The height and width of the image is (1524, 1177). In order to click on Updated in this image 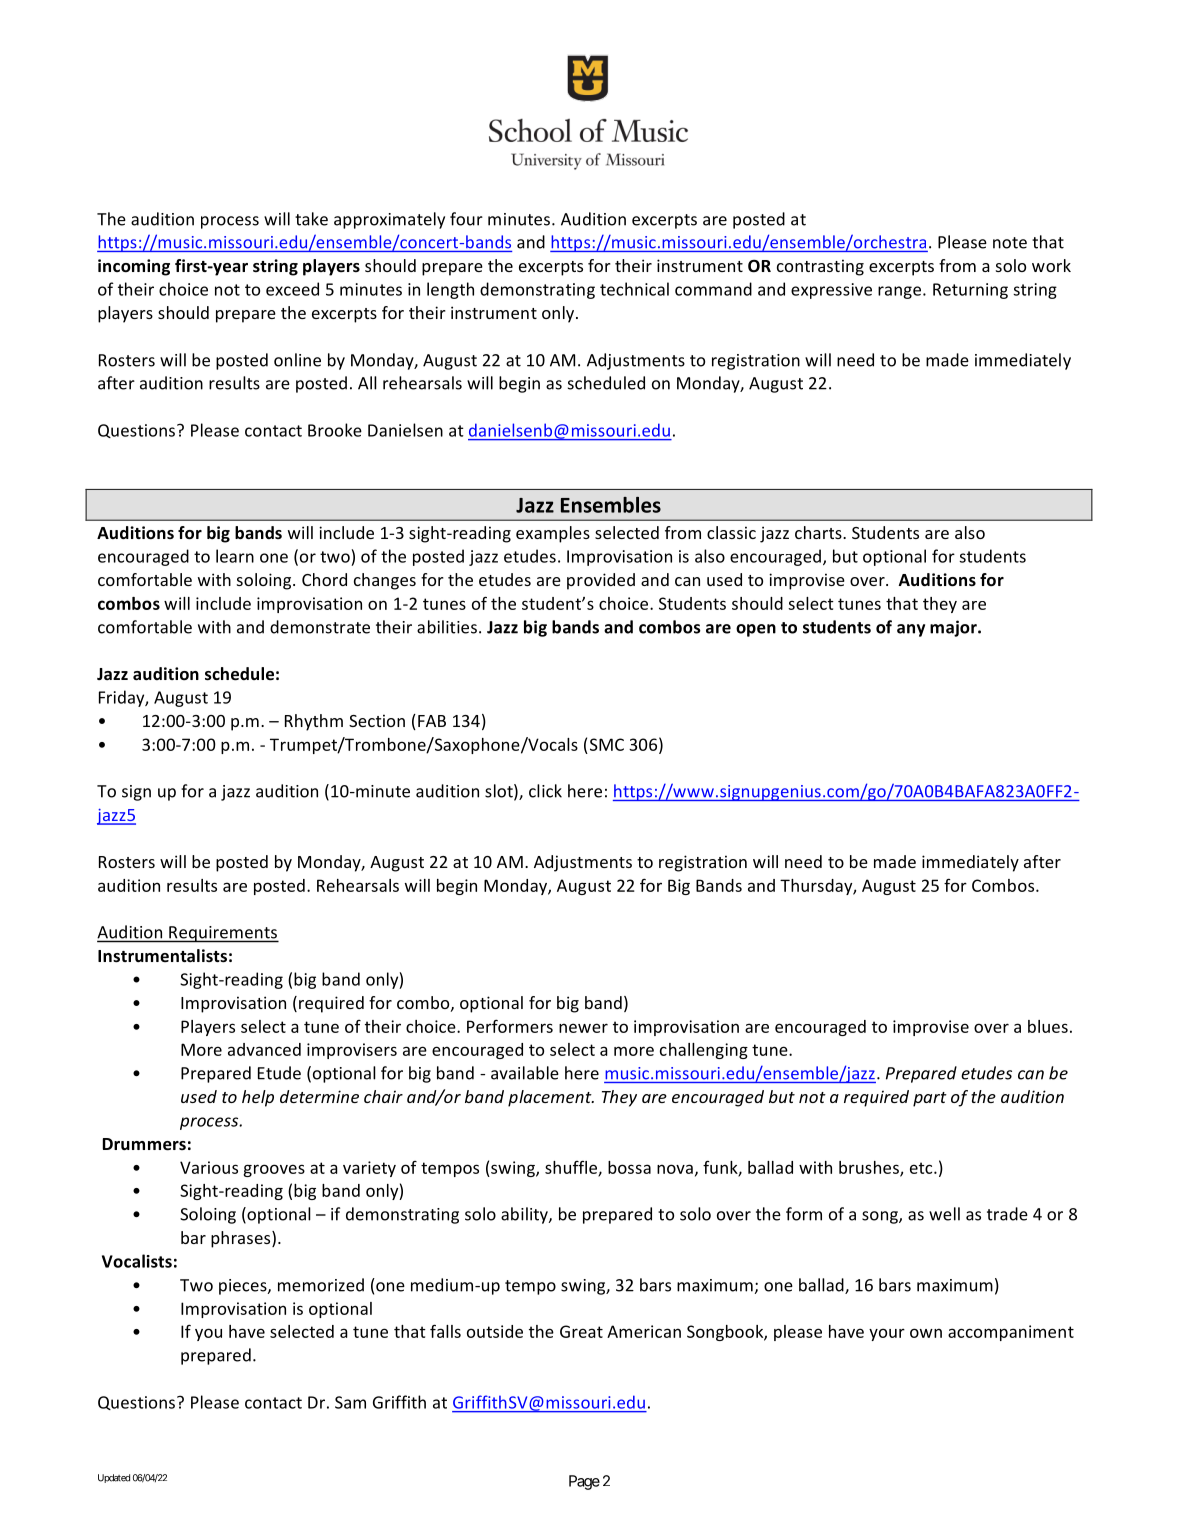, I will do `click(114, 1478)`.
